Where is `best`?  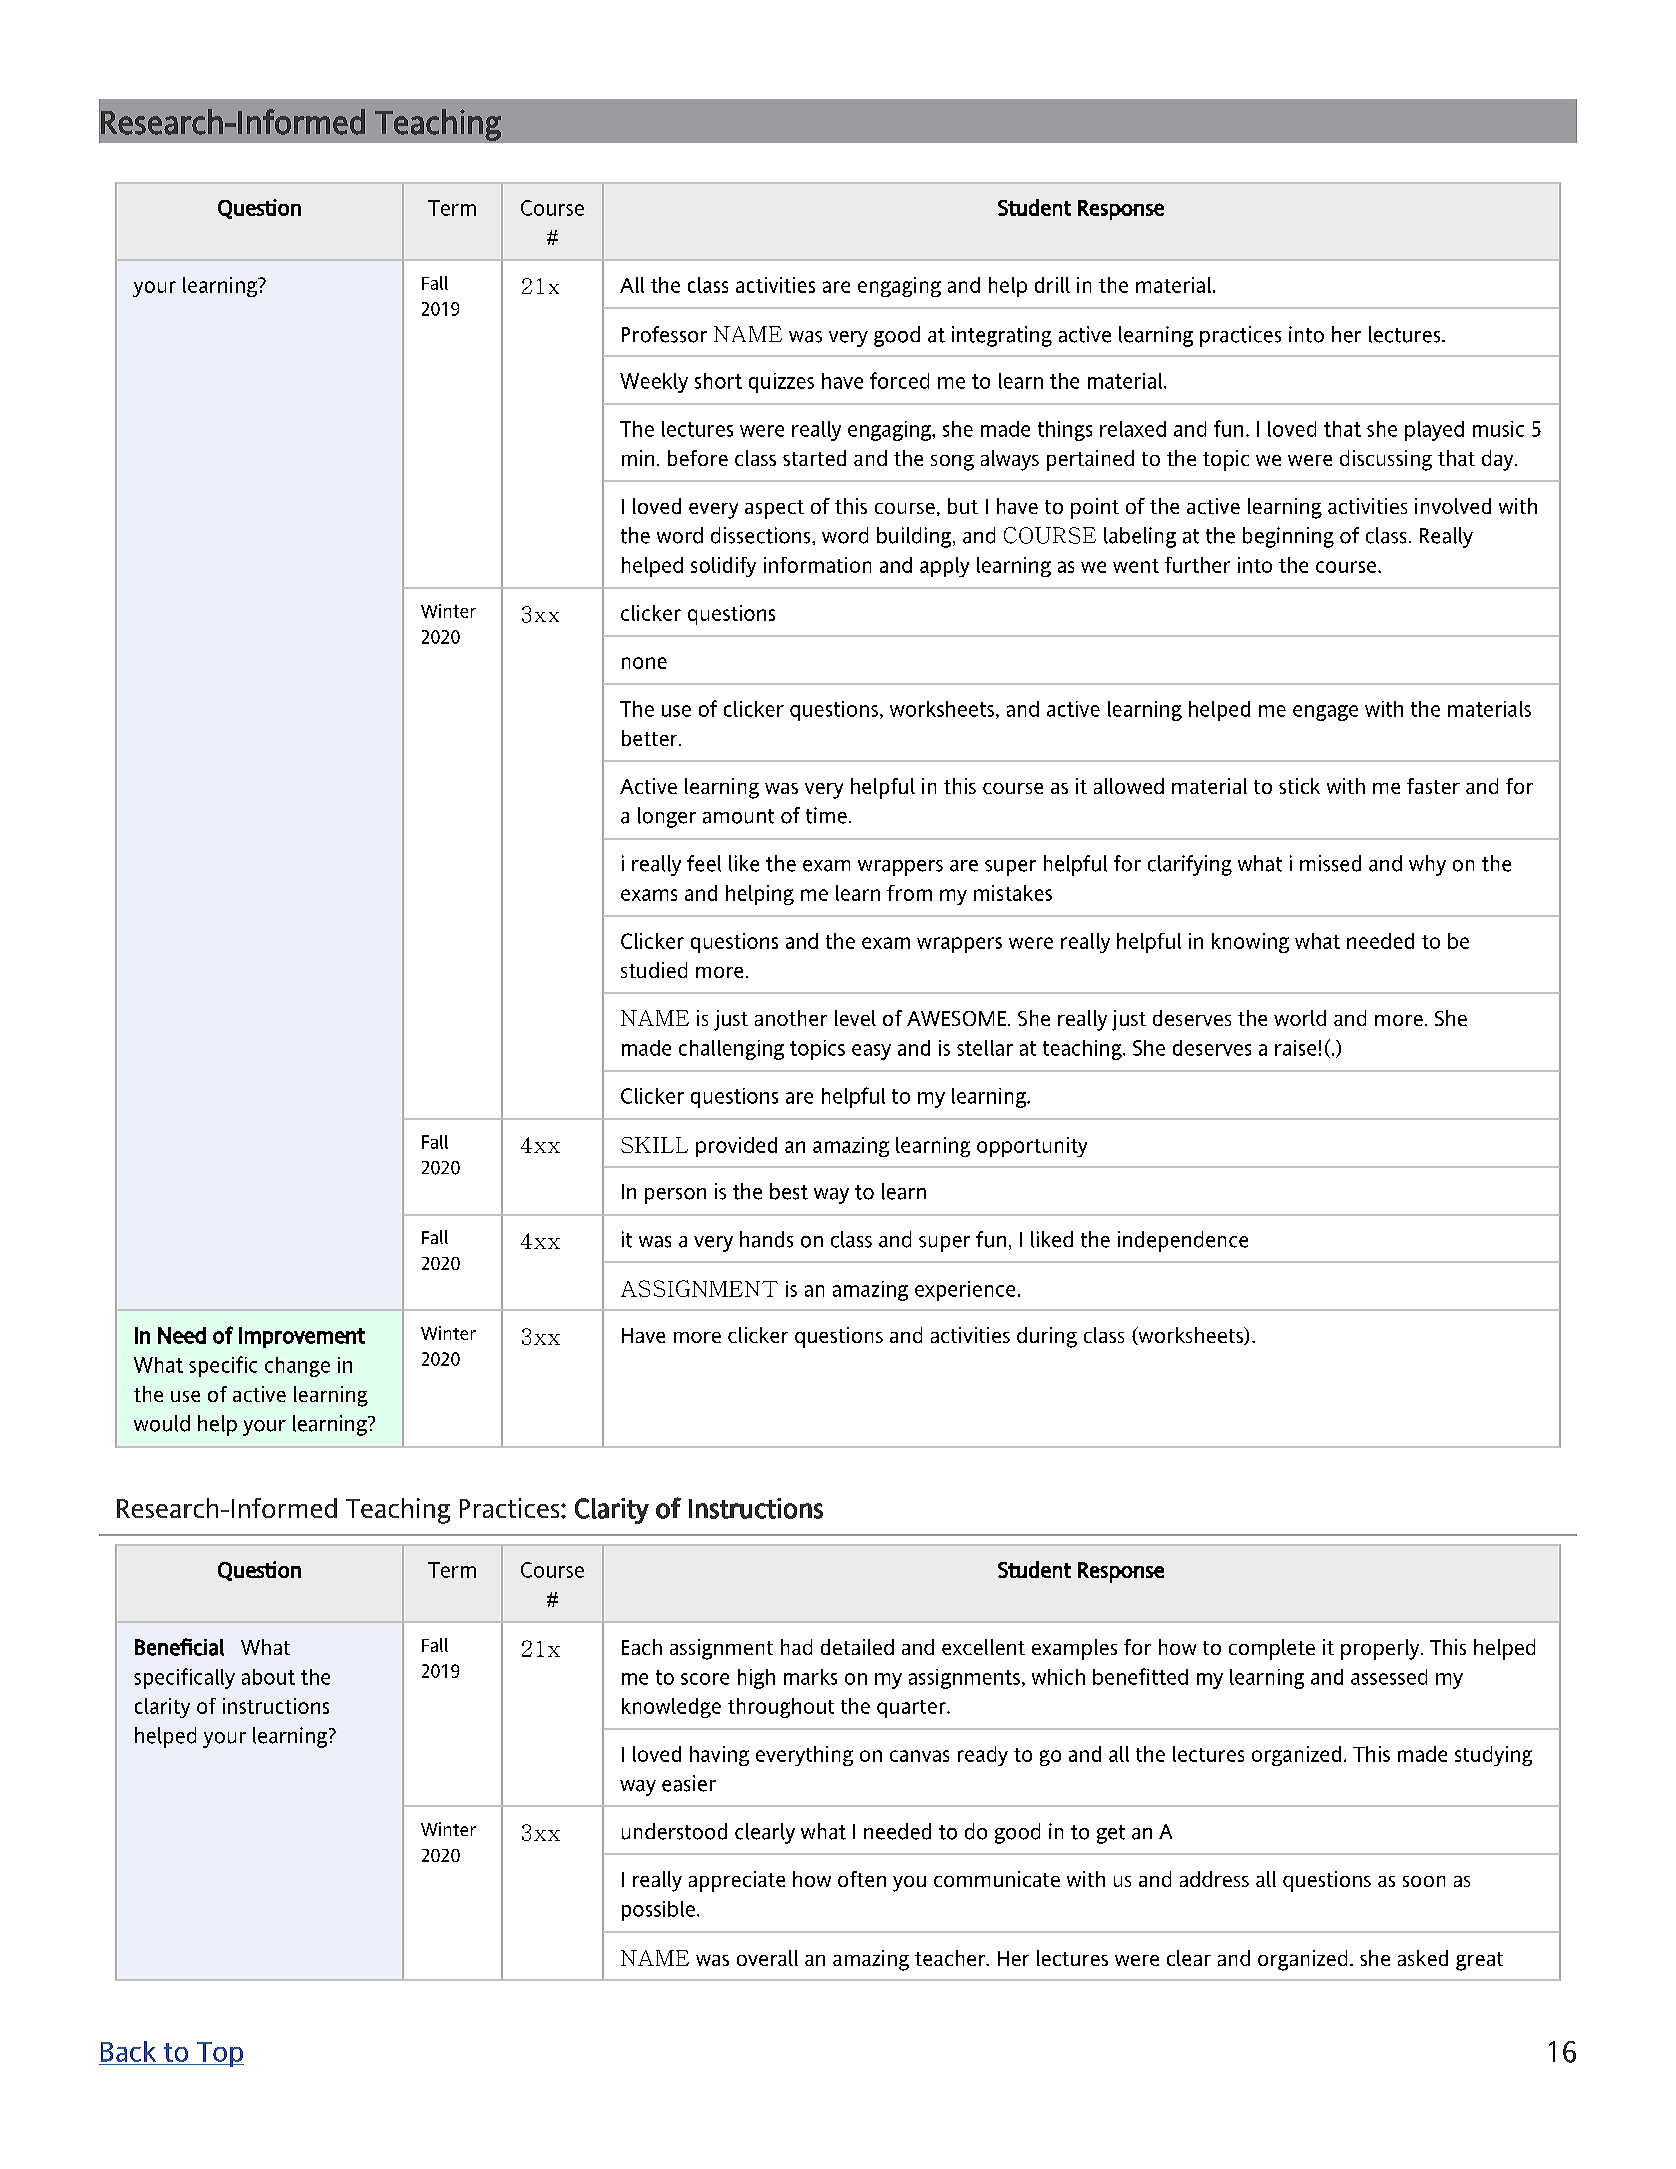
best is located at coordinates (789, 1191).
